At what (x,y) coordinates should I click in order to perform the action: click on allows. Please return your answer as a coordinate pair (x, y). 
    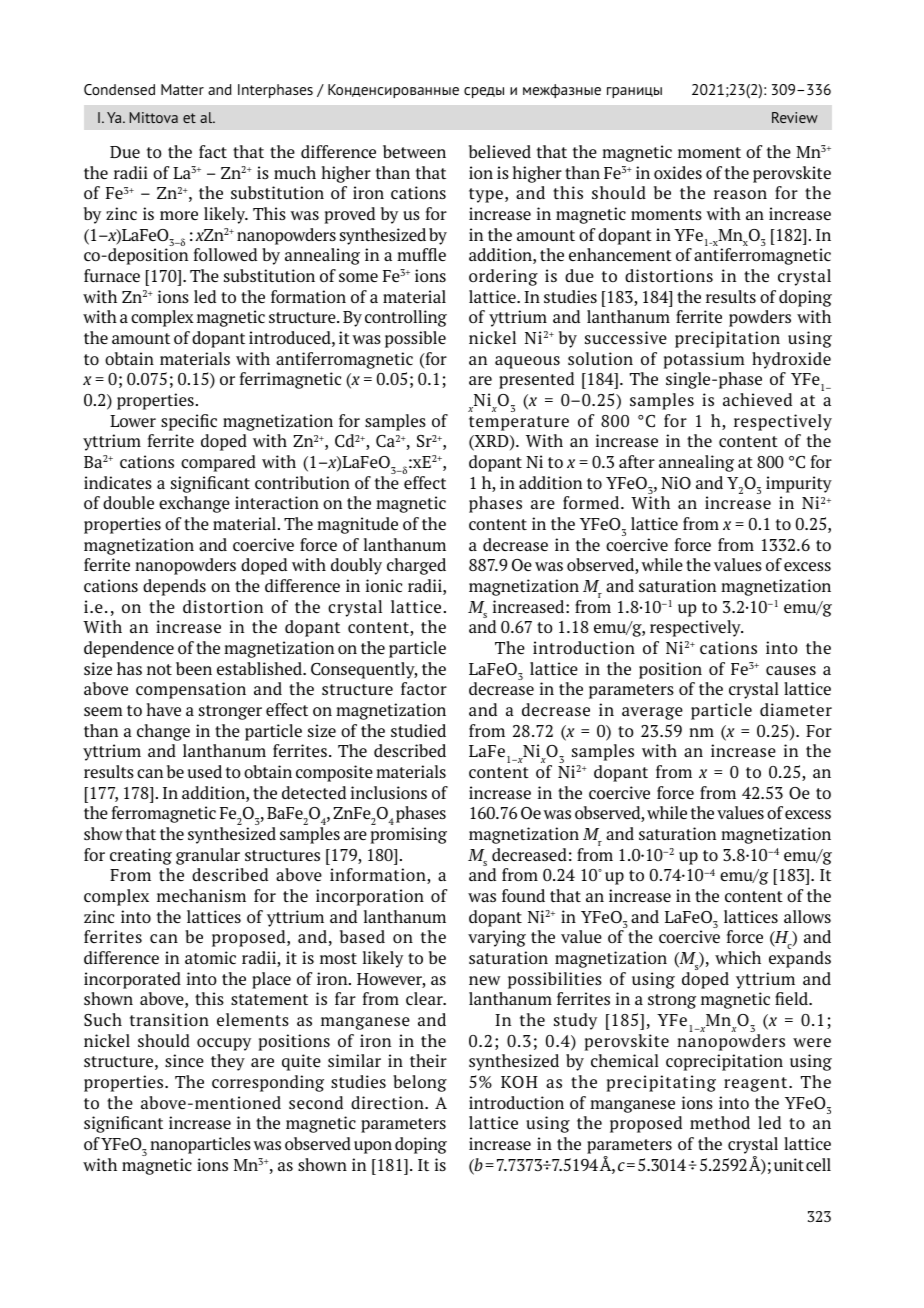
    Looking at the image, I should click on (807, 916).
